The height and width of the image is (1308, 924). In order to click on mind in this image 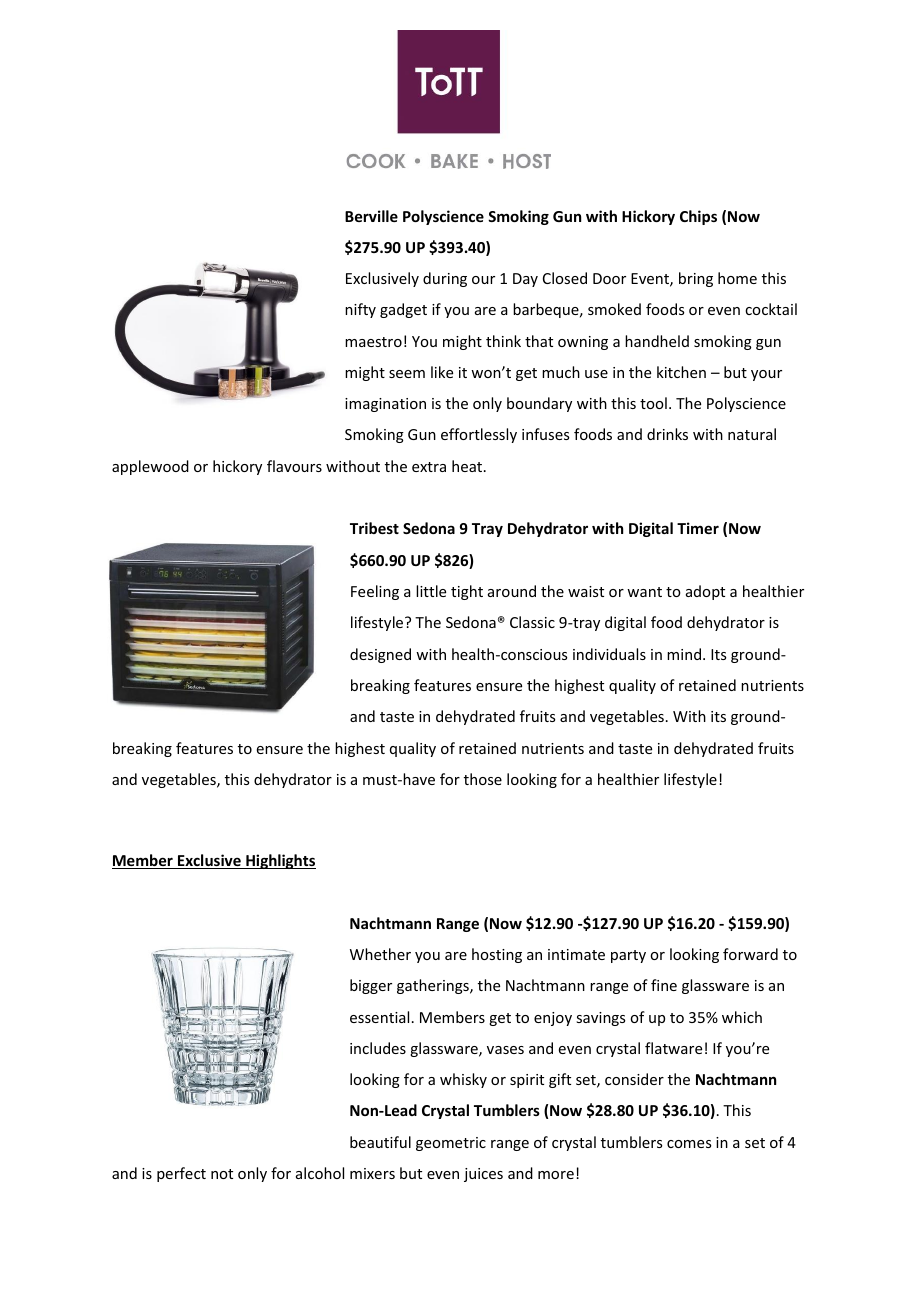, I will do `click(684, 654)`.
